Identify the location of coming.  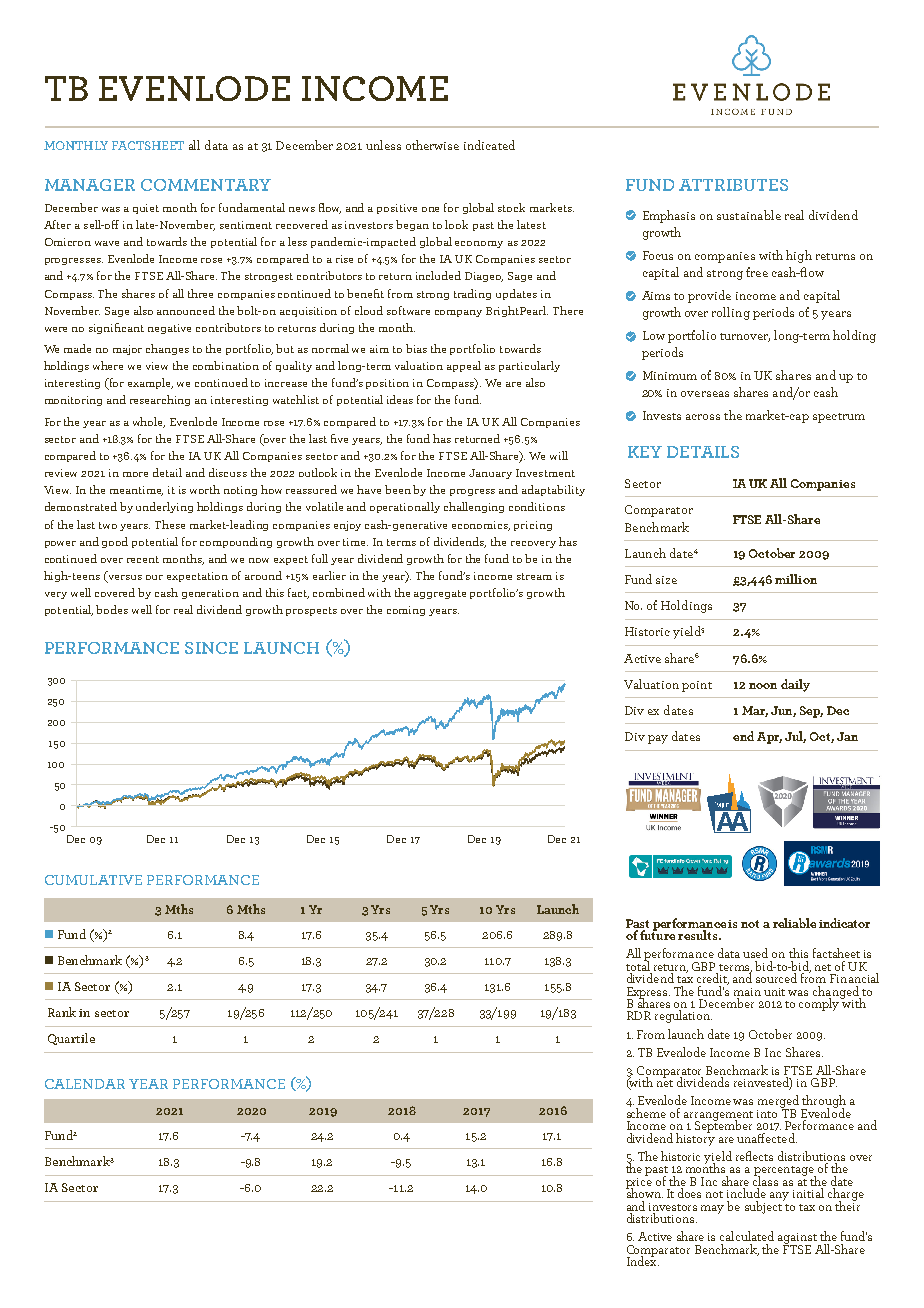
(406, 611).
